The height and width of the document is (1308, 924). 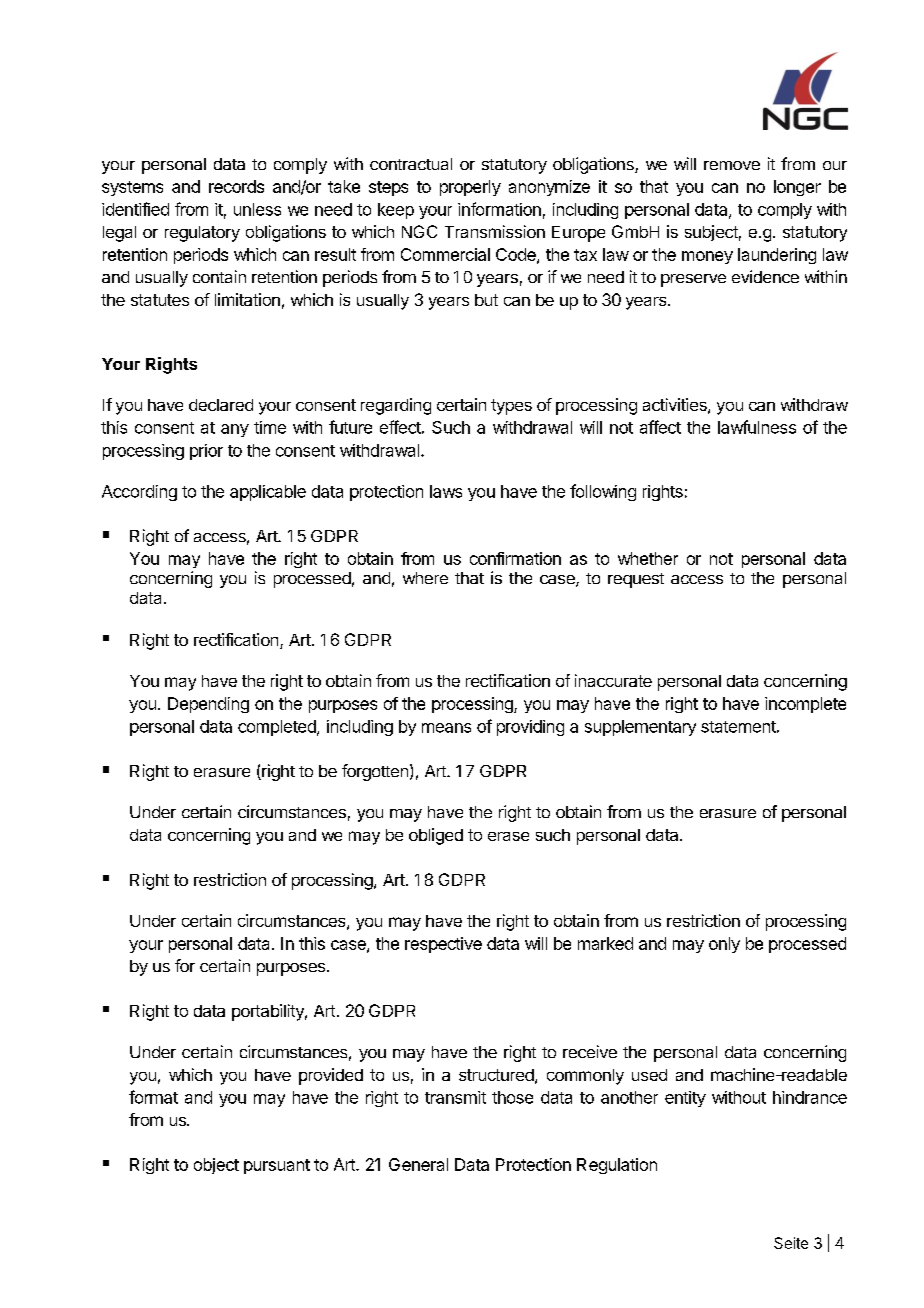 What do you see at coordinates (418, 1164) in the document?
I see `General` at bounding box center [418, 1164].
